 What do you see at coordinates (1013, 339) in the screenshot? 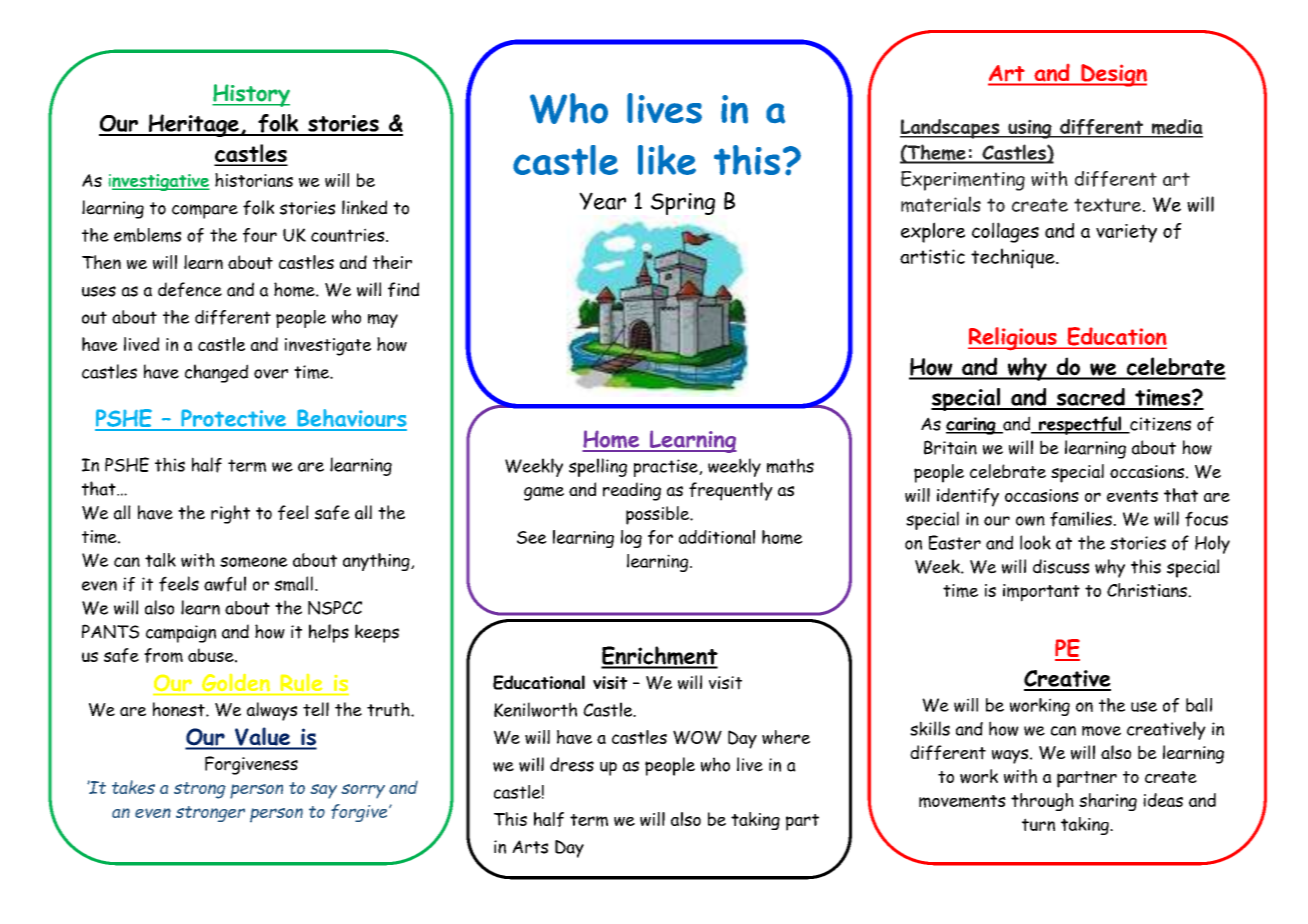
I see `Religious` at bounding box center [1013, 339].
